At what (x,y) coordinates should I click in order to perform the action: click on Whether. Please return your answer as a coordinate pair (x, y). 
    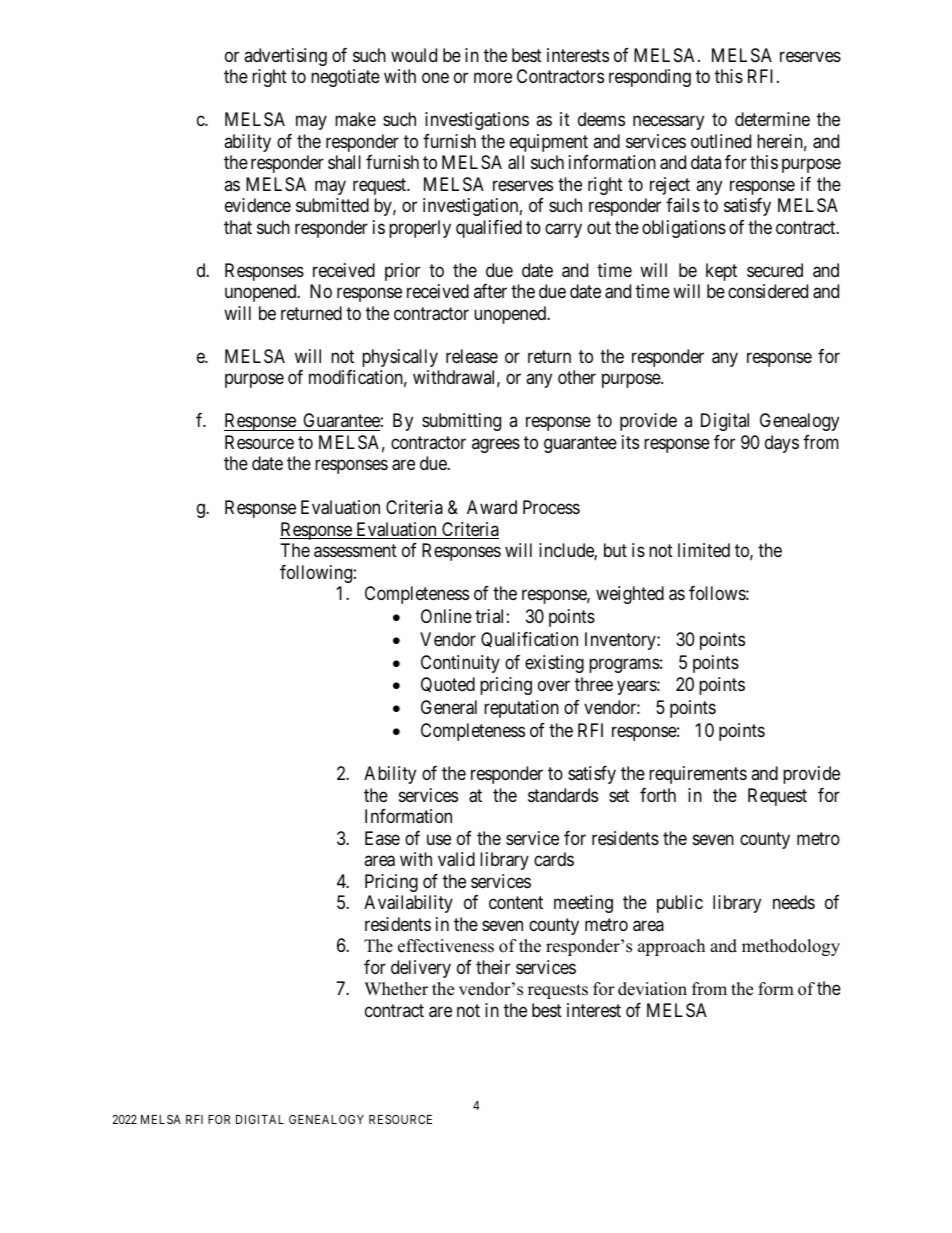
    Looking at the image, I should click on (396, 989).
